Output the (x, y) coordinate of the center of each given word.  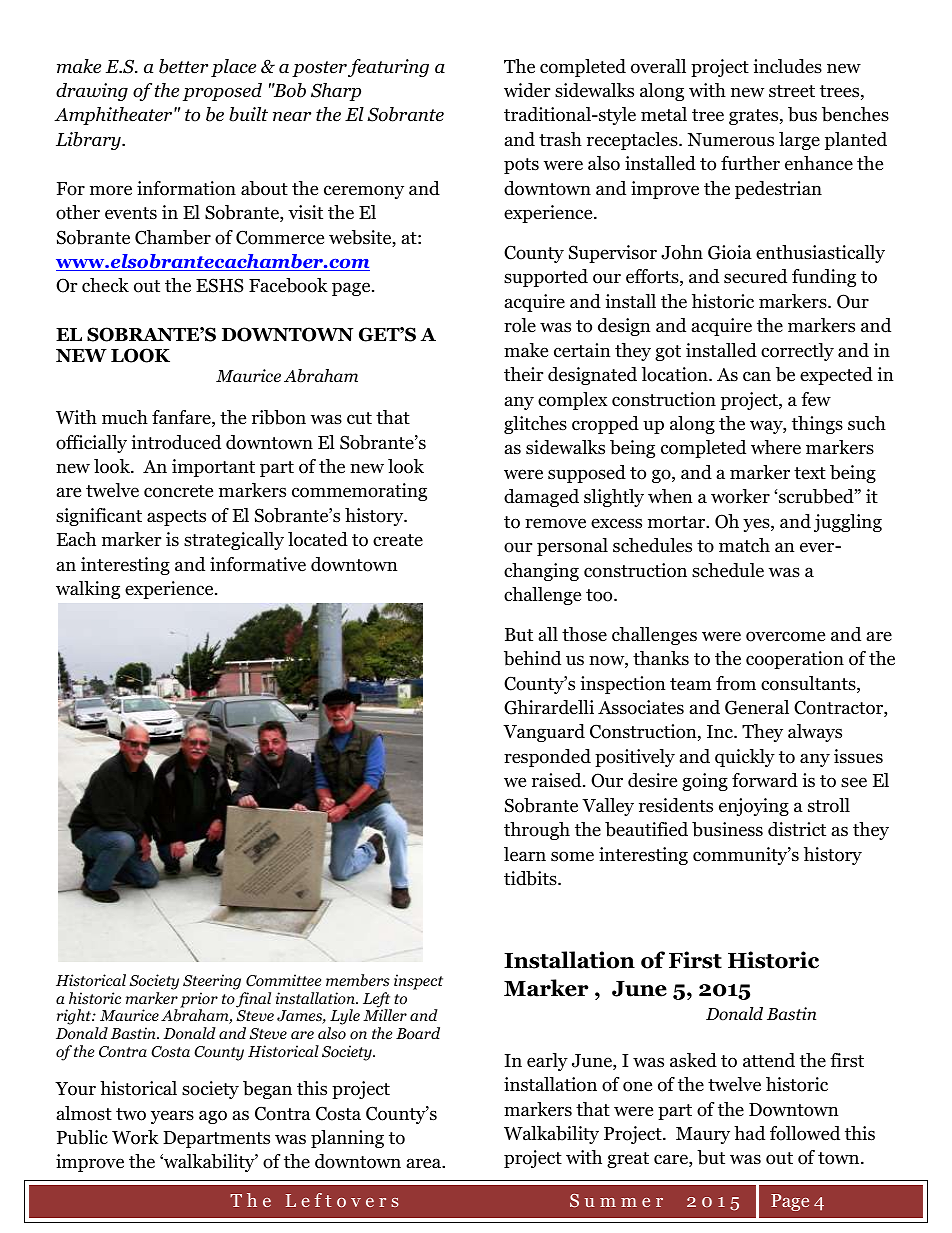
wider (527, 90)
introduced (176, 442)
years (172, 1117)
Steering (212, 982)
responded (547, 758)
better (183, 66)
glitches (535, 425)
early (547, 1062)
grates (755, 117)
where (776, 447)
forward (765, 780)
